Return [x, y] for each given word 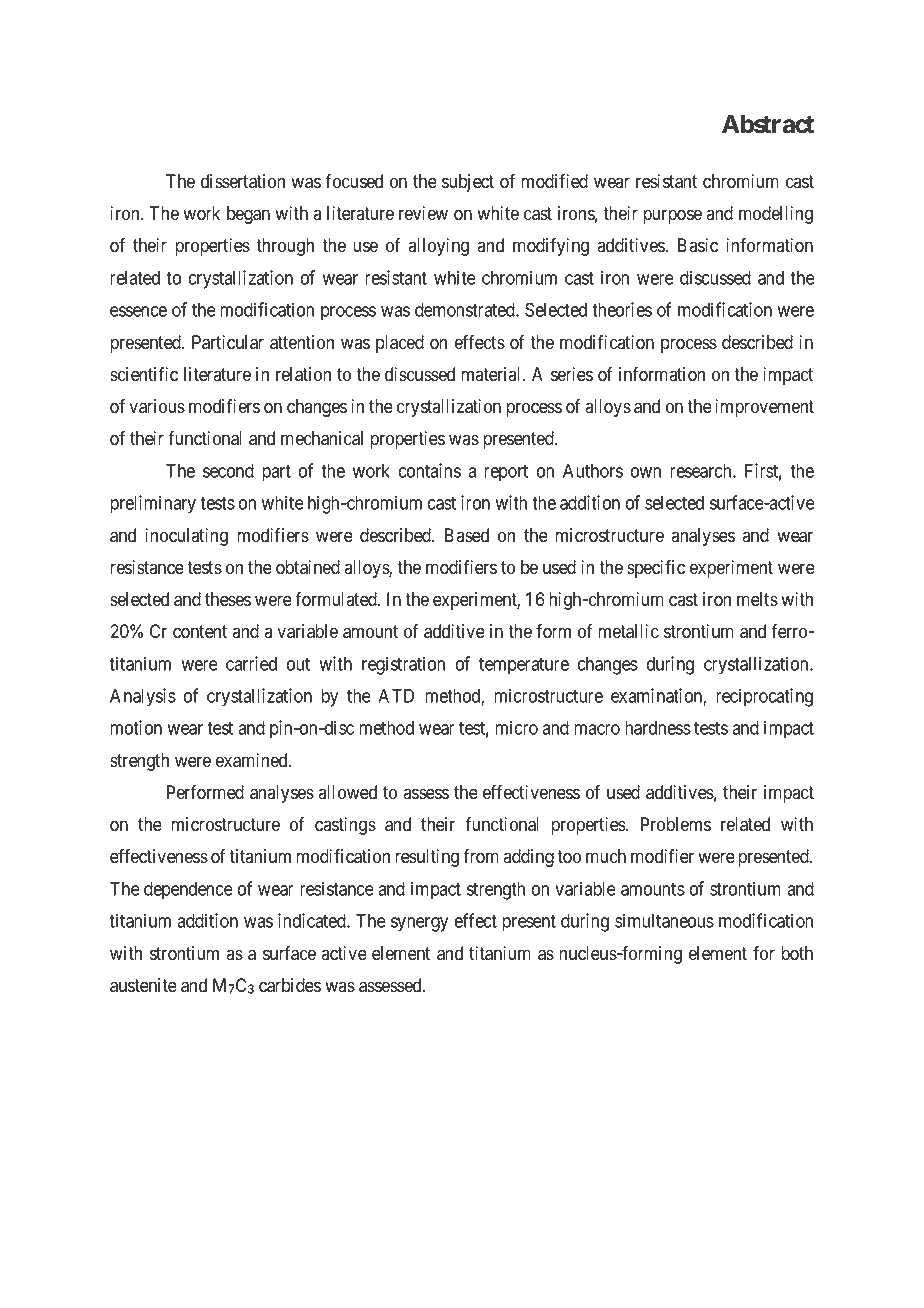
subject [468, 183]
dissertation [243, 181]
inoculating [186, 537]
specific [656, 568]
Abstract [768, 124]
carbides [290, 985]
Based [467, 535]
